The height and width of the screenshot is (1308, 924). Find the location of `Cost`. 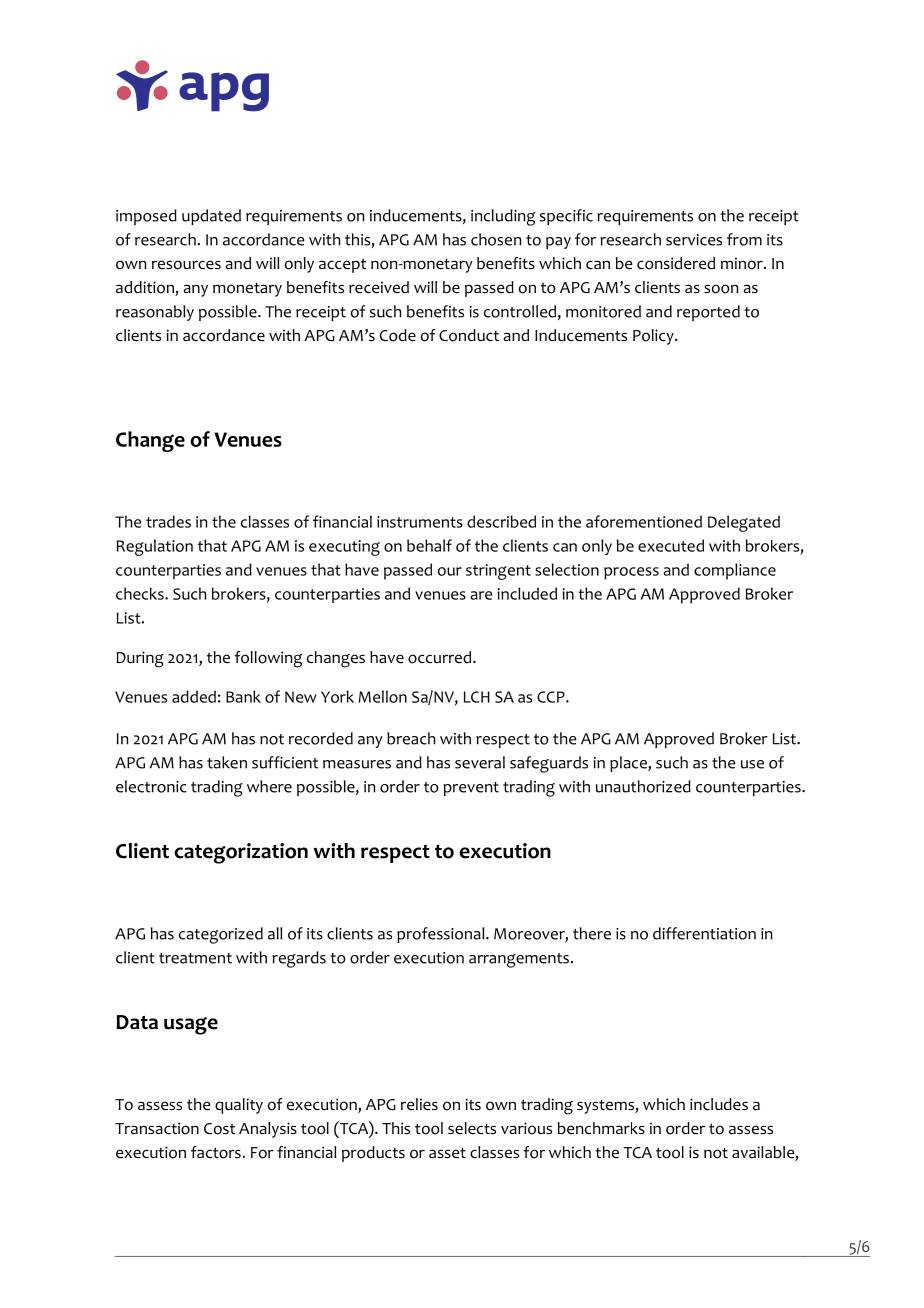

Cost is located at coordinates (219, 1129).
